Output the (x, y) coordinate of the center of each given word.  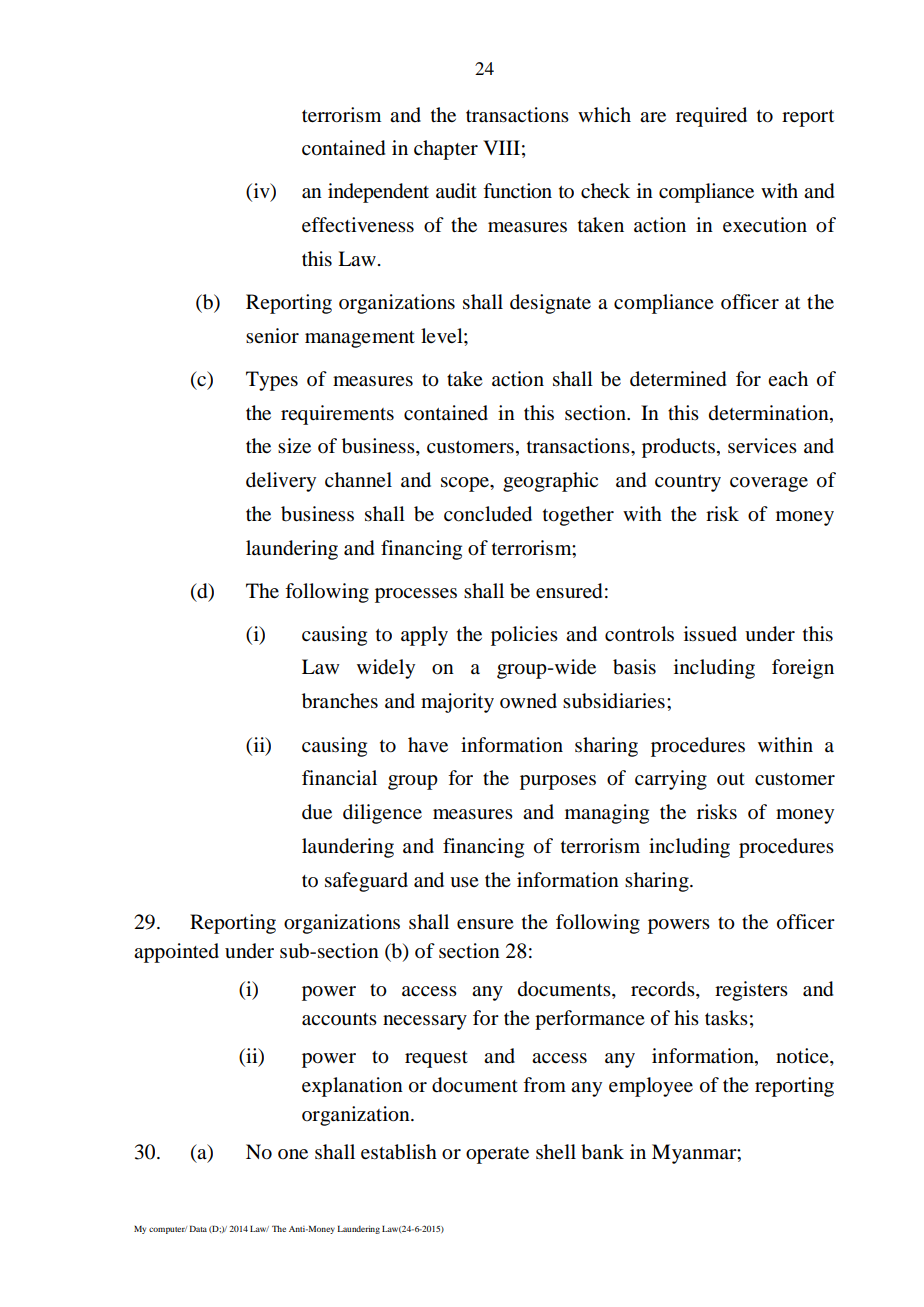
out (731, 779)
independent (378, 193)
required (711, 117)
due (317, 812)
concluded (488, 514)
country (688, 483)
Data (198, 1228)
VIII (501, 147)
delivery (281, 482)
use (464, 882)
